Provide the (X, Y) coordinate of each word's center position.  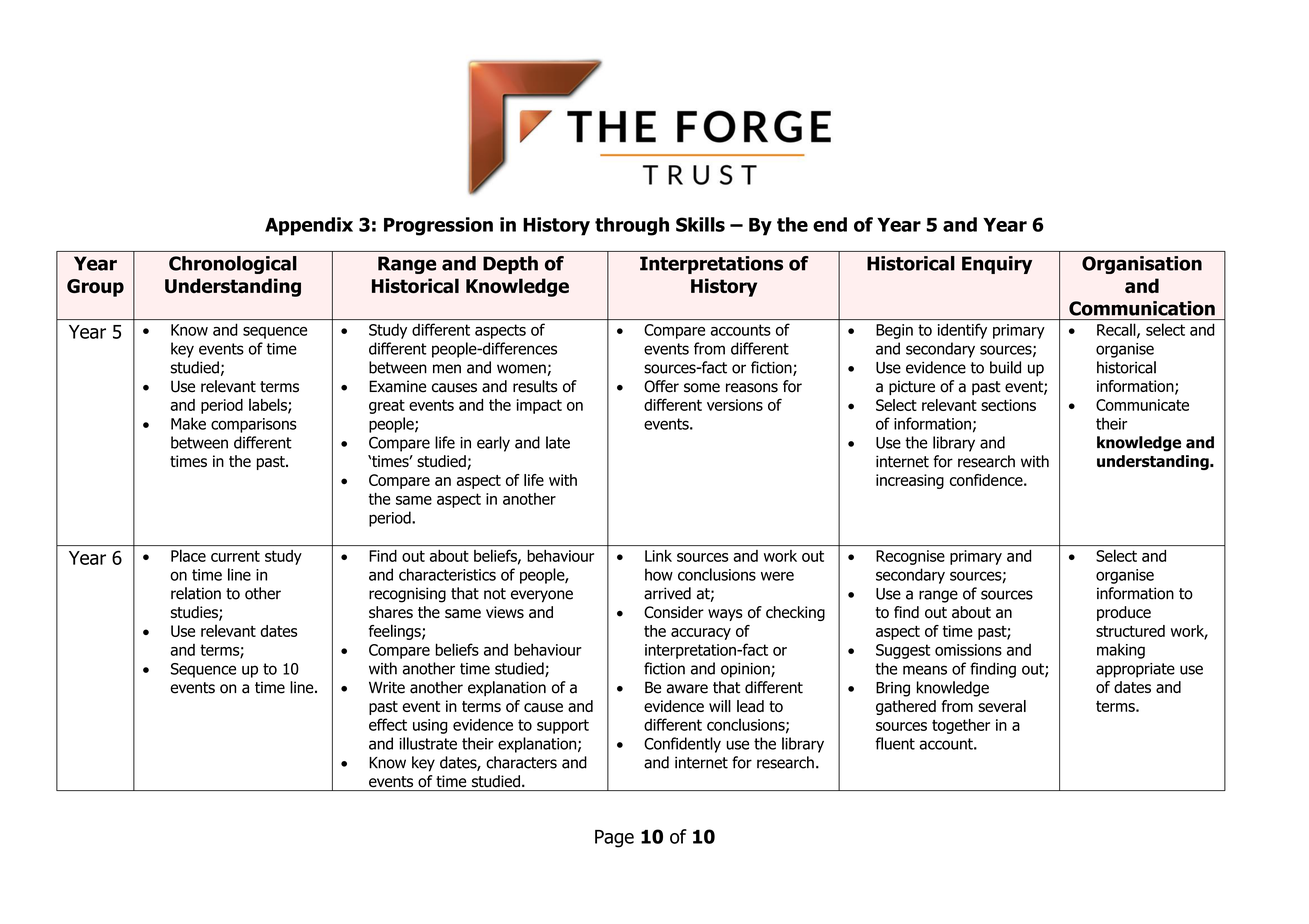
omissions (968, 650)
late (558, 442)
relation (196, 593)
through (632, 226)
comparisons (254, 425)
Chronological (233, 265)
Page (614, 839)
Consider (674, 612)
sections (1008, 405)
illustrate (428, 743)
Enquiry (997, 265)
